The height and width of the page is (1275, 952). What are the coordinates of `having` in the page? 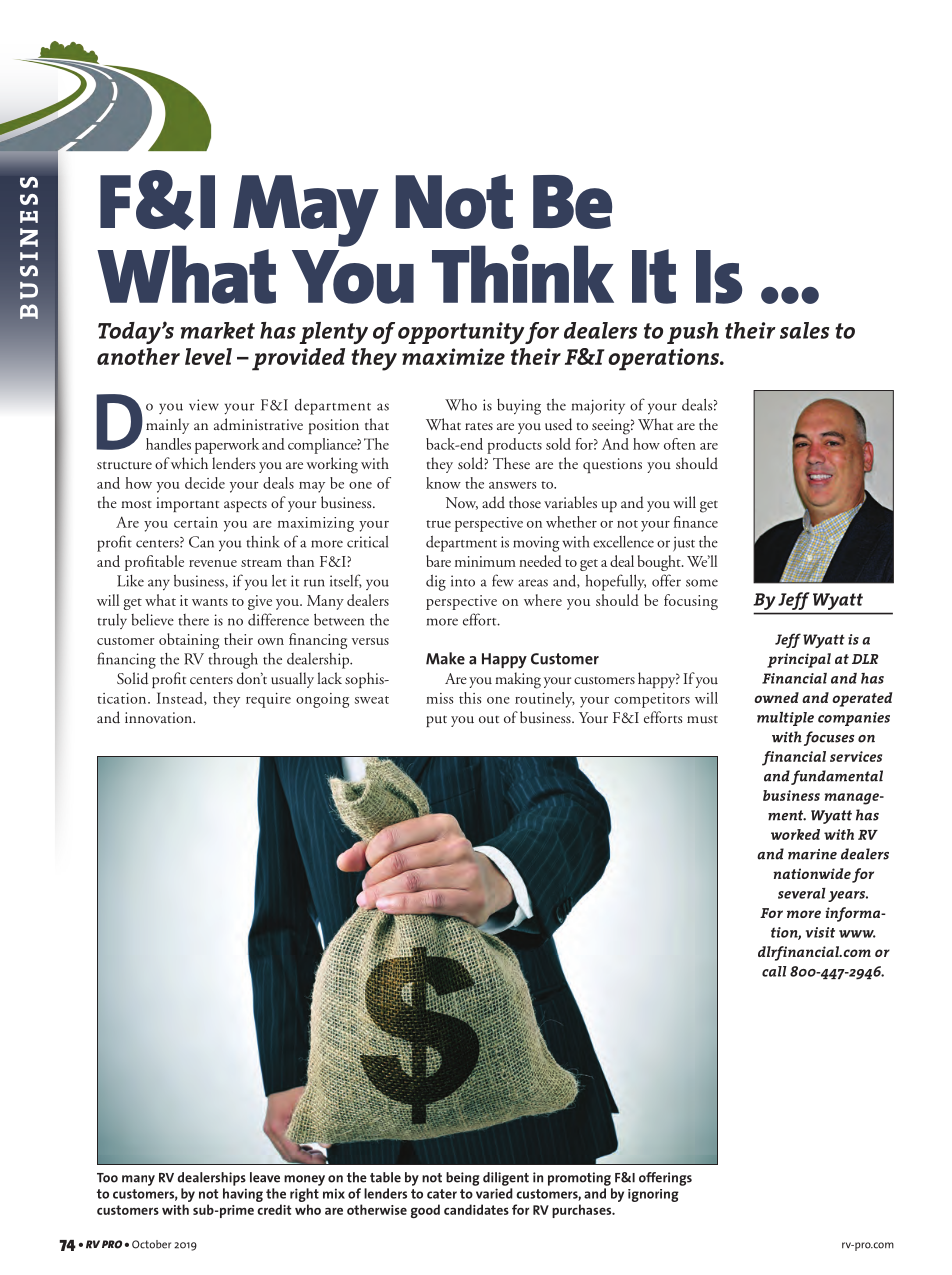 It's located at (243, 1195).
